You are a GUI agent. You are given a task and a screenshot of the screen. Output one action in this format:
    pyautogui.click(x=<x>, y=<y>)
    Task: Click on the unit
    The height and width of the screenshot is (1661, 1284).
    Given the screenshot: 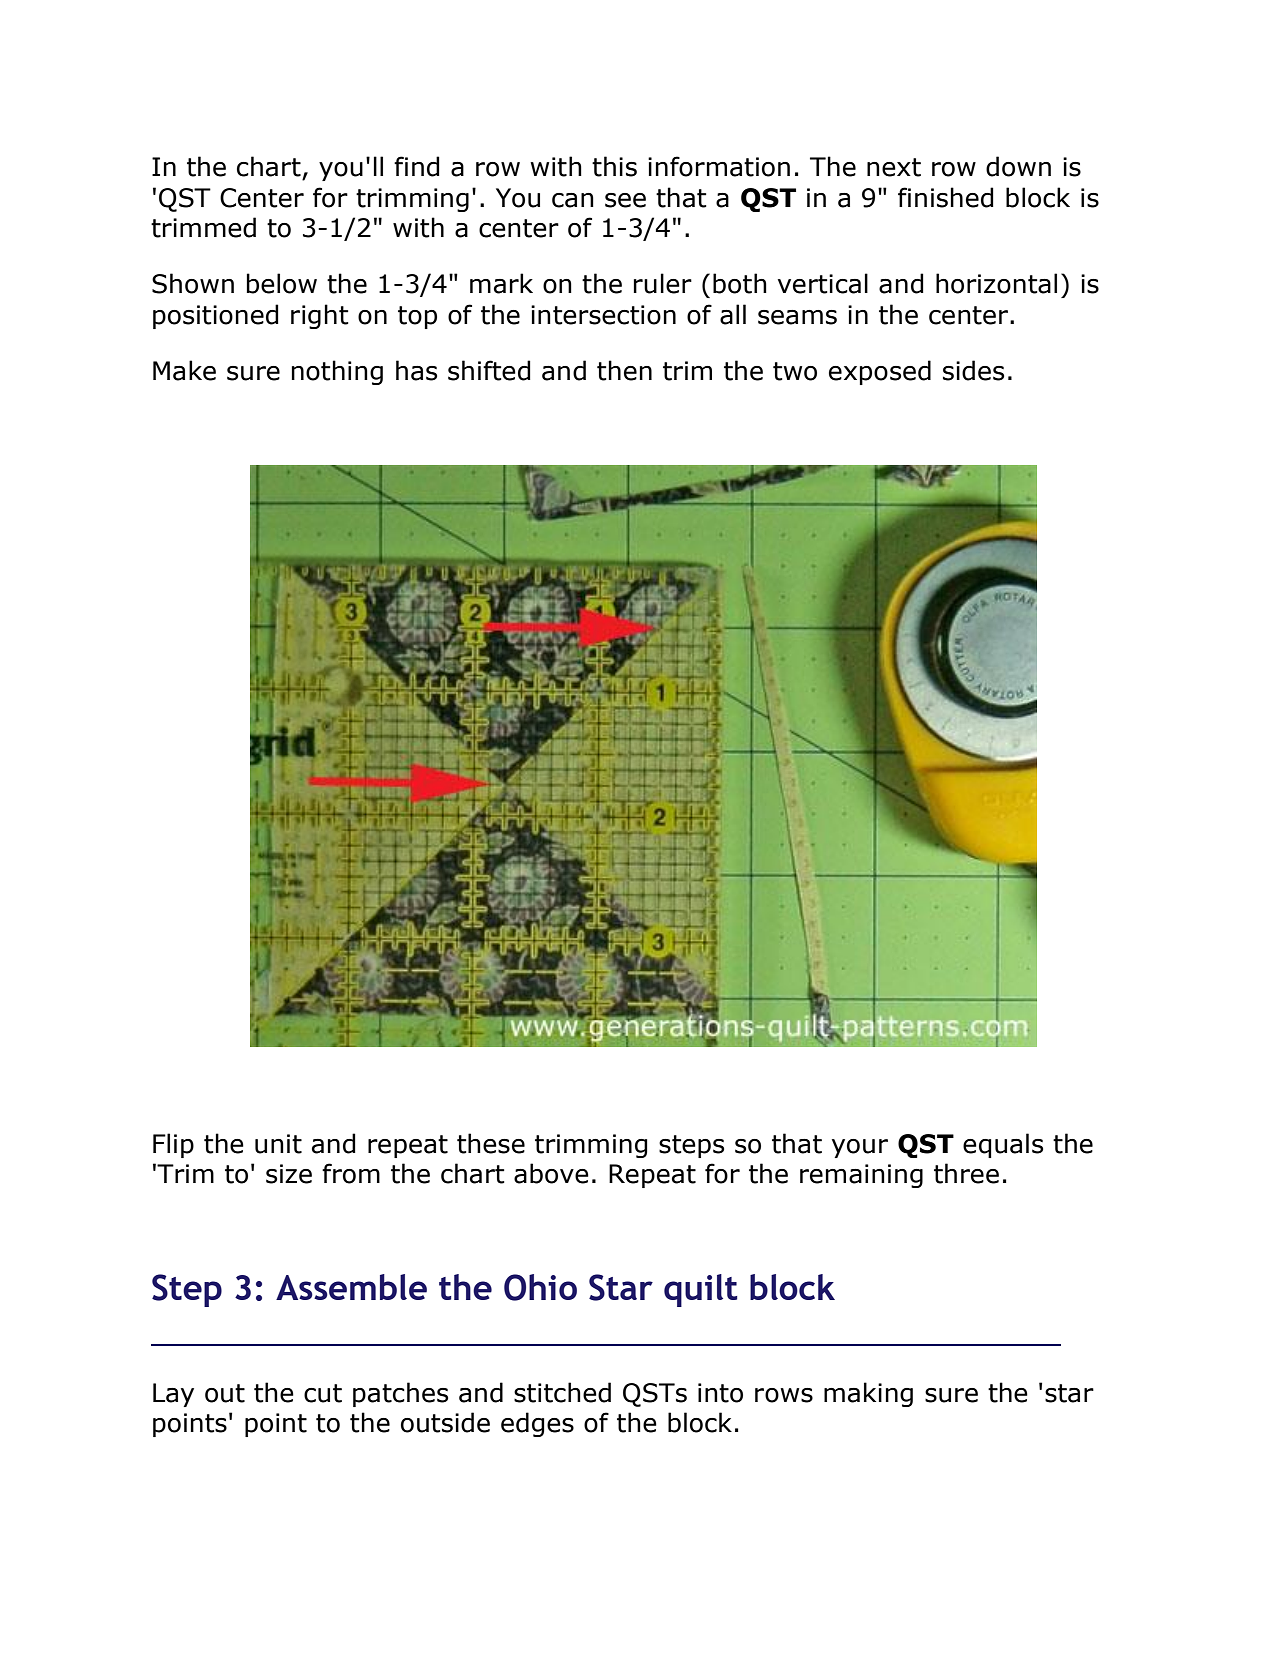 What is the action you would take?
    pyautogui.click(x=278, y=1144)
